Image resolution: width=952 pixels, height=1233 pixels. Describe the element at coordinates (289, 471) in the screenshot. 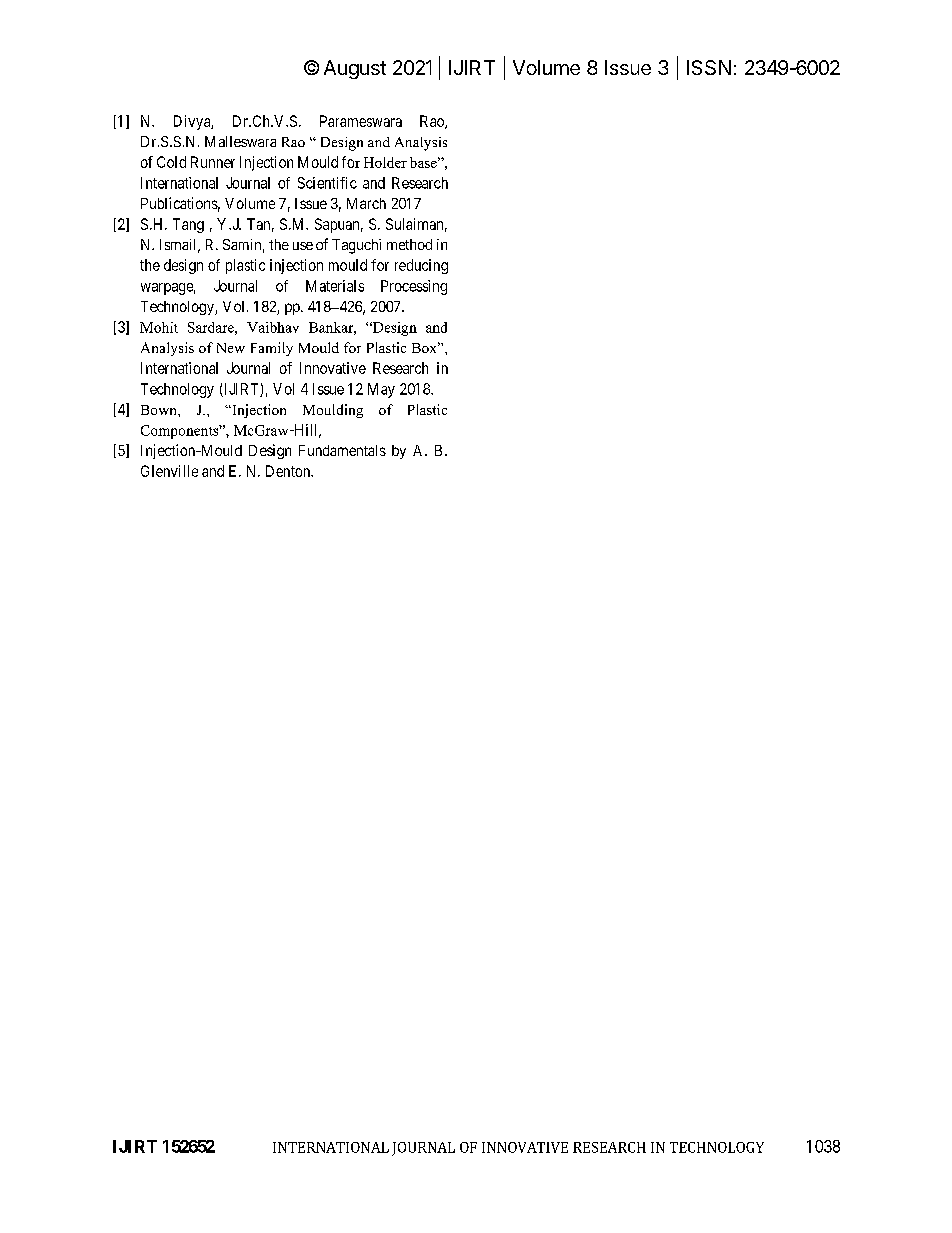

I see `Denton` at that location.
